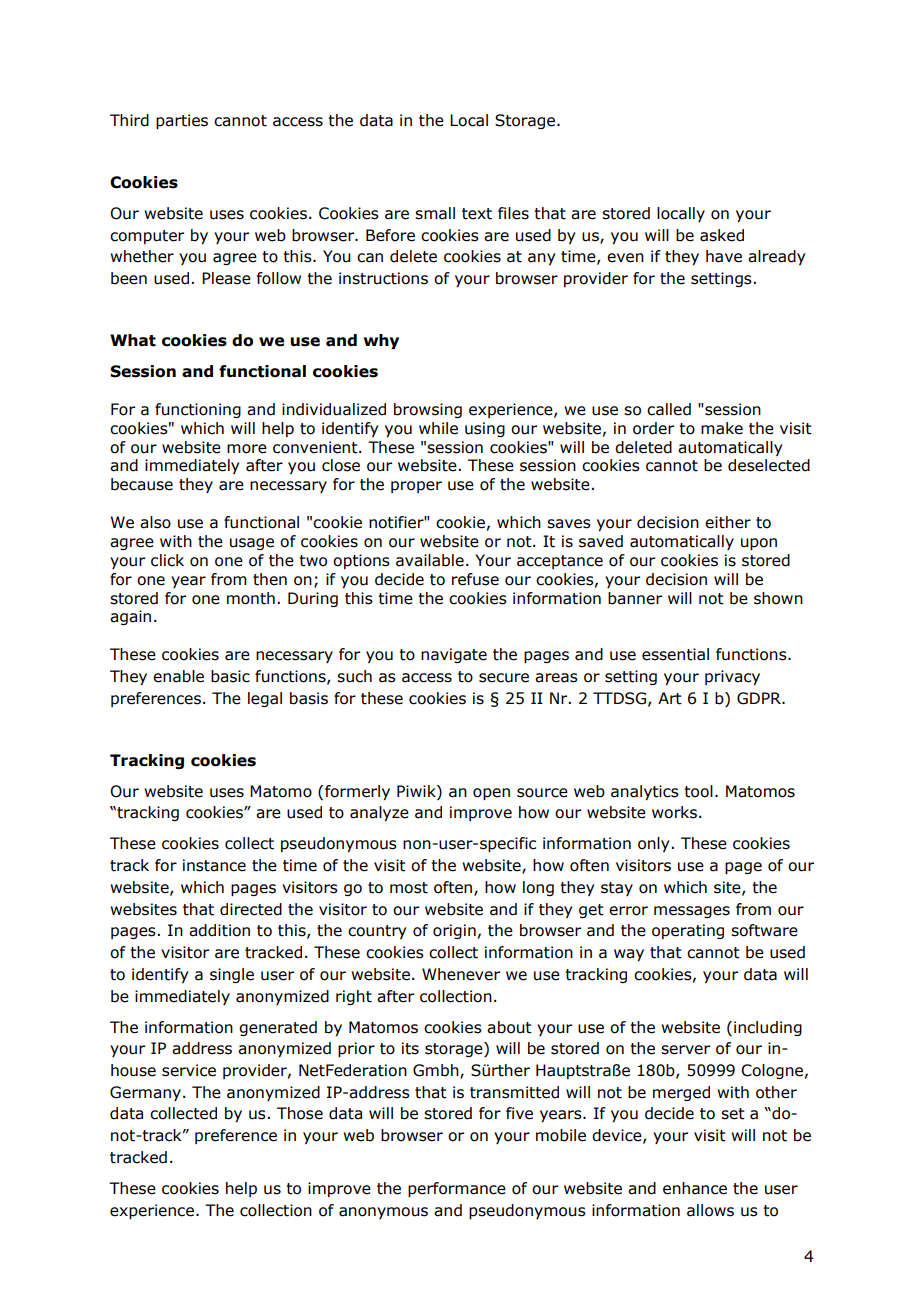 This screenshot has width=924, height=1308. What do you see at coordinates (182, 121) in the screenshot?
I see `parties` at bounding box center [182, 121].
